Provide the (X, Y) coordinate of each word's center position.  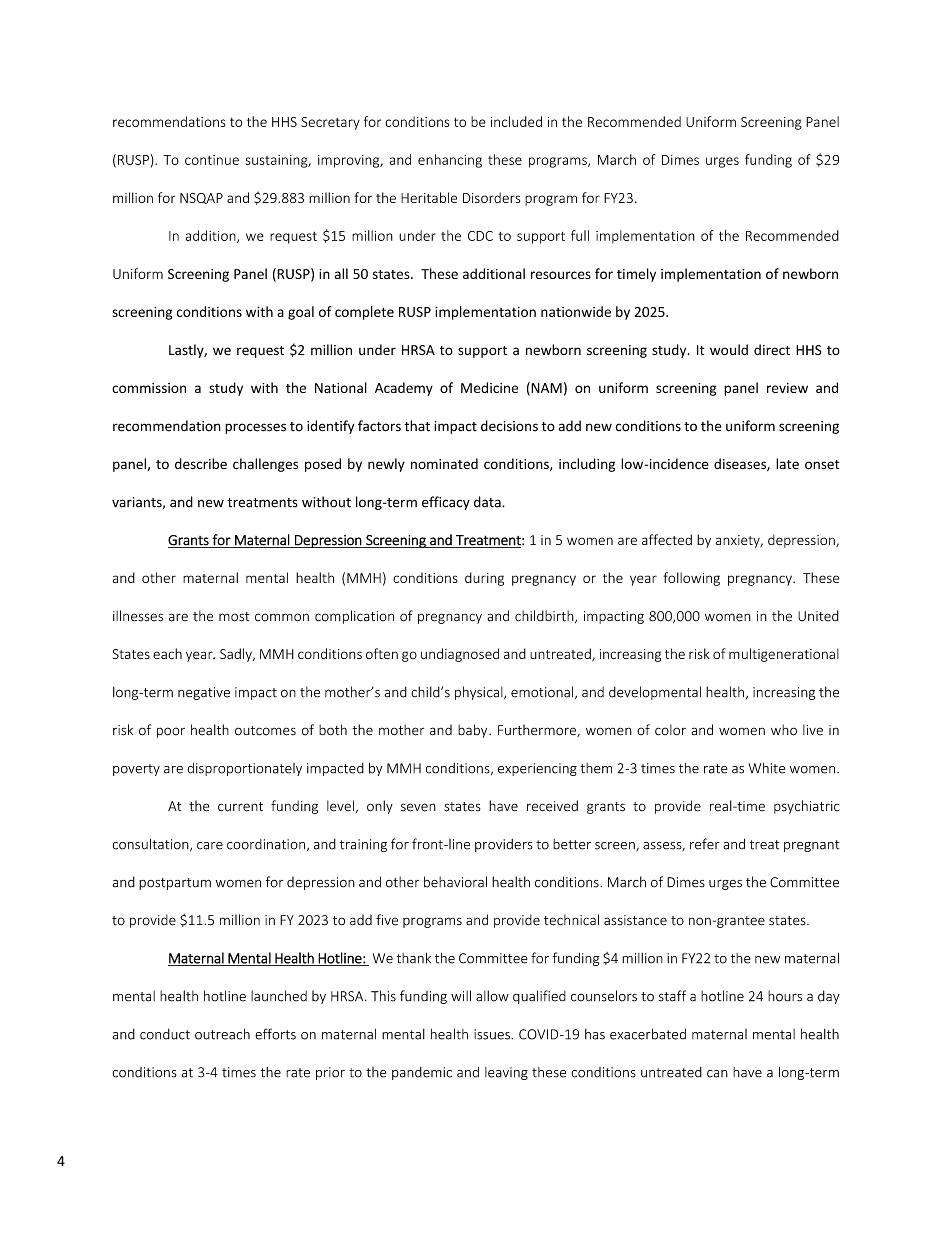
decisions (509, 426)
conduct (165, 1034)
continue (212, 160)
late (787, 463)
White (766, 768)
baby (474, 731)
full (580, 235)
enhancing (450, 161)
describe (201, 464)
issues (493, 1034)
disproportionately (244, 769)
